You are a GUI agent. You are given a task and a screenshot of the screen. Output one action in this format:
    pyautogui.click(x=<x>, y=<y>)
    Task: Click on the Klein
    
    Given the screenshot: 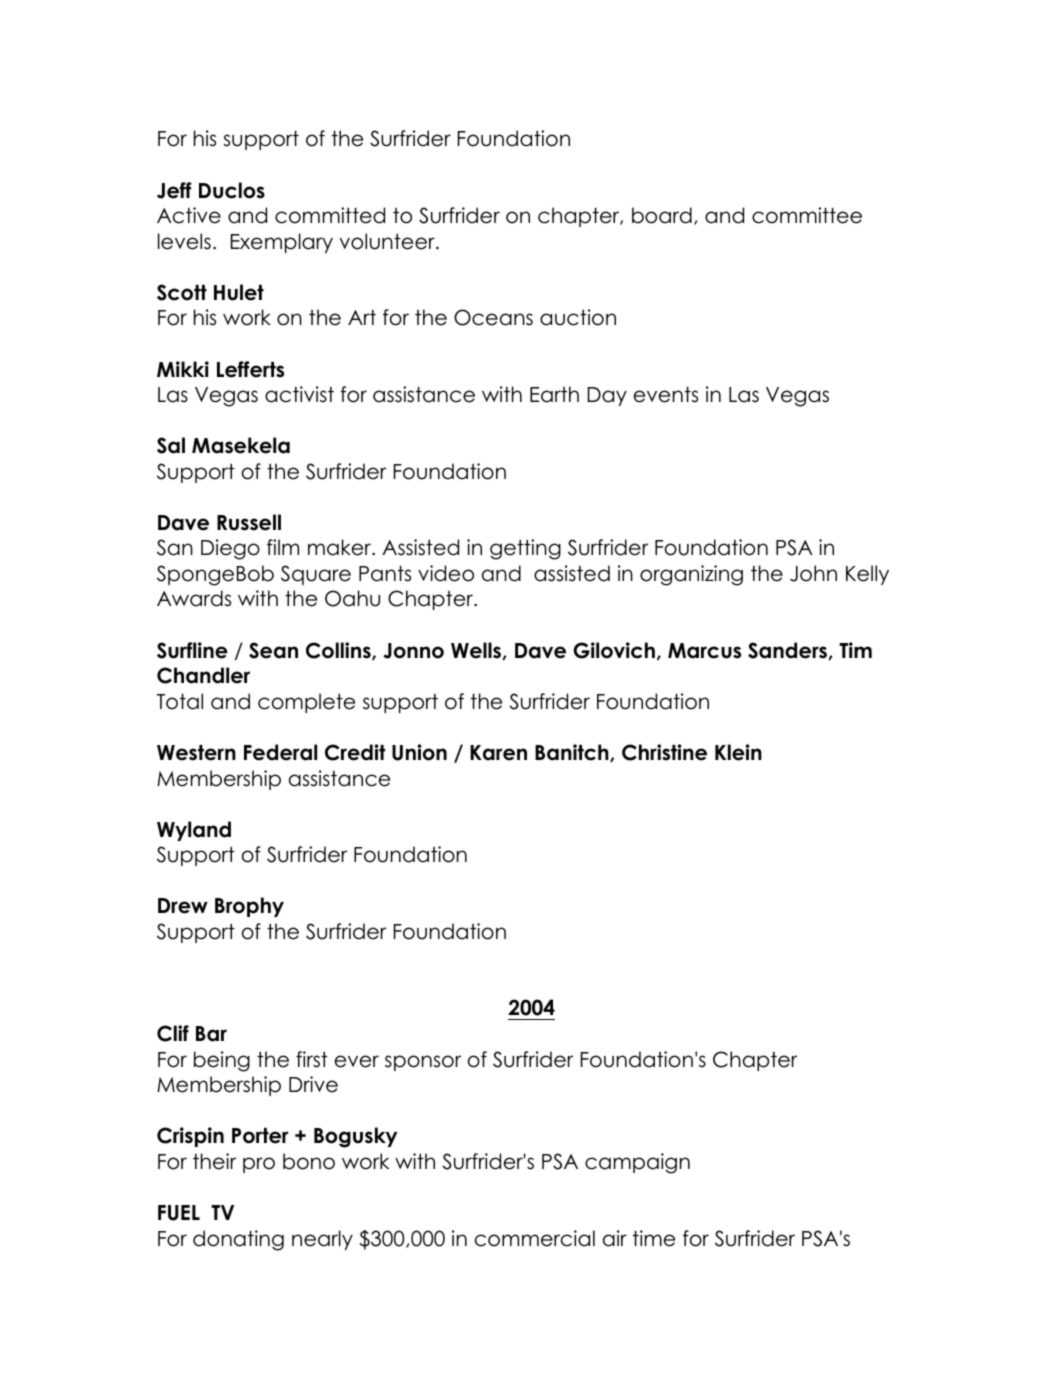 What is the action you would take?
    pyautogui.click(x=738, y=752)
